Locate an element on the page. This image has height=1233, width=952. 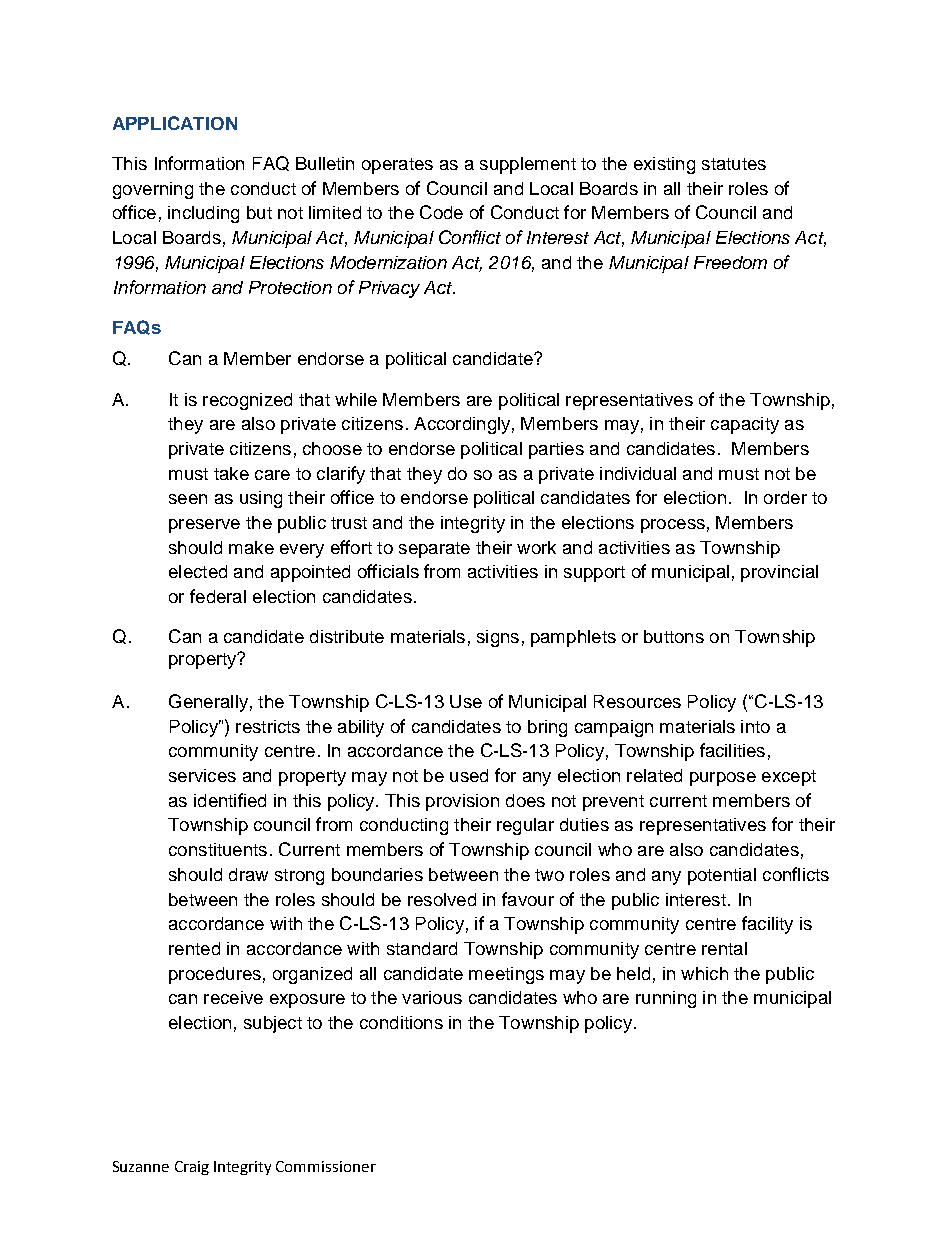
capacity is located at coordinates (745, 425).
